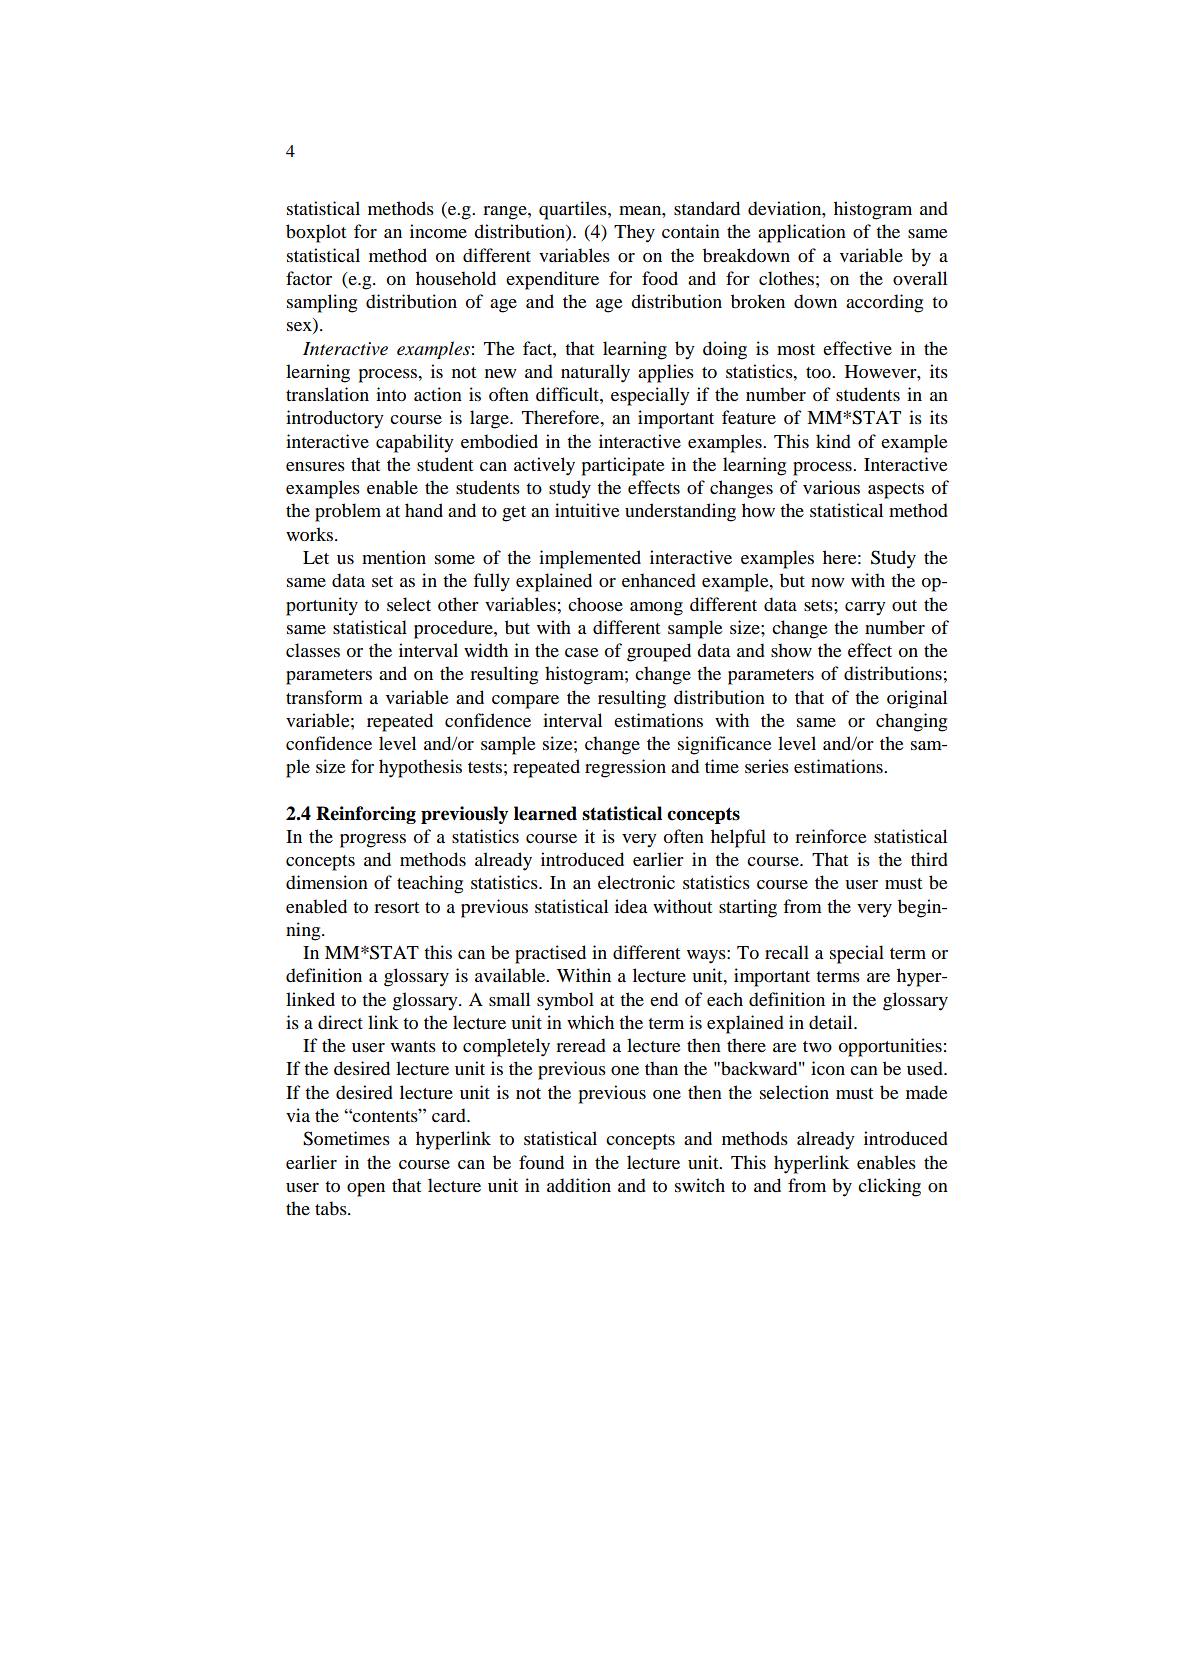  What do you see at coordinates (366, 1190) in the screenshot?
I see `open` at bounding box center [366, 1190].
